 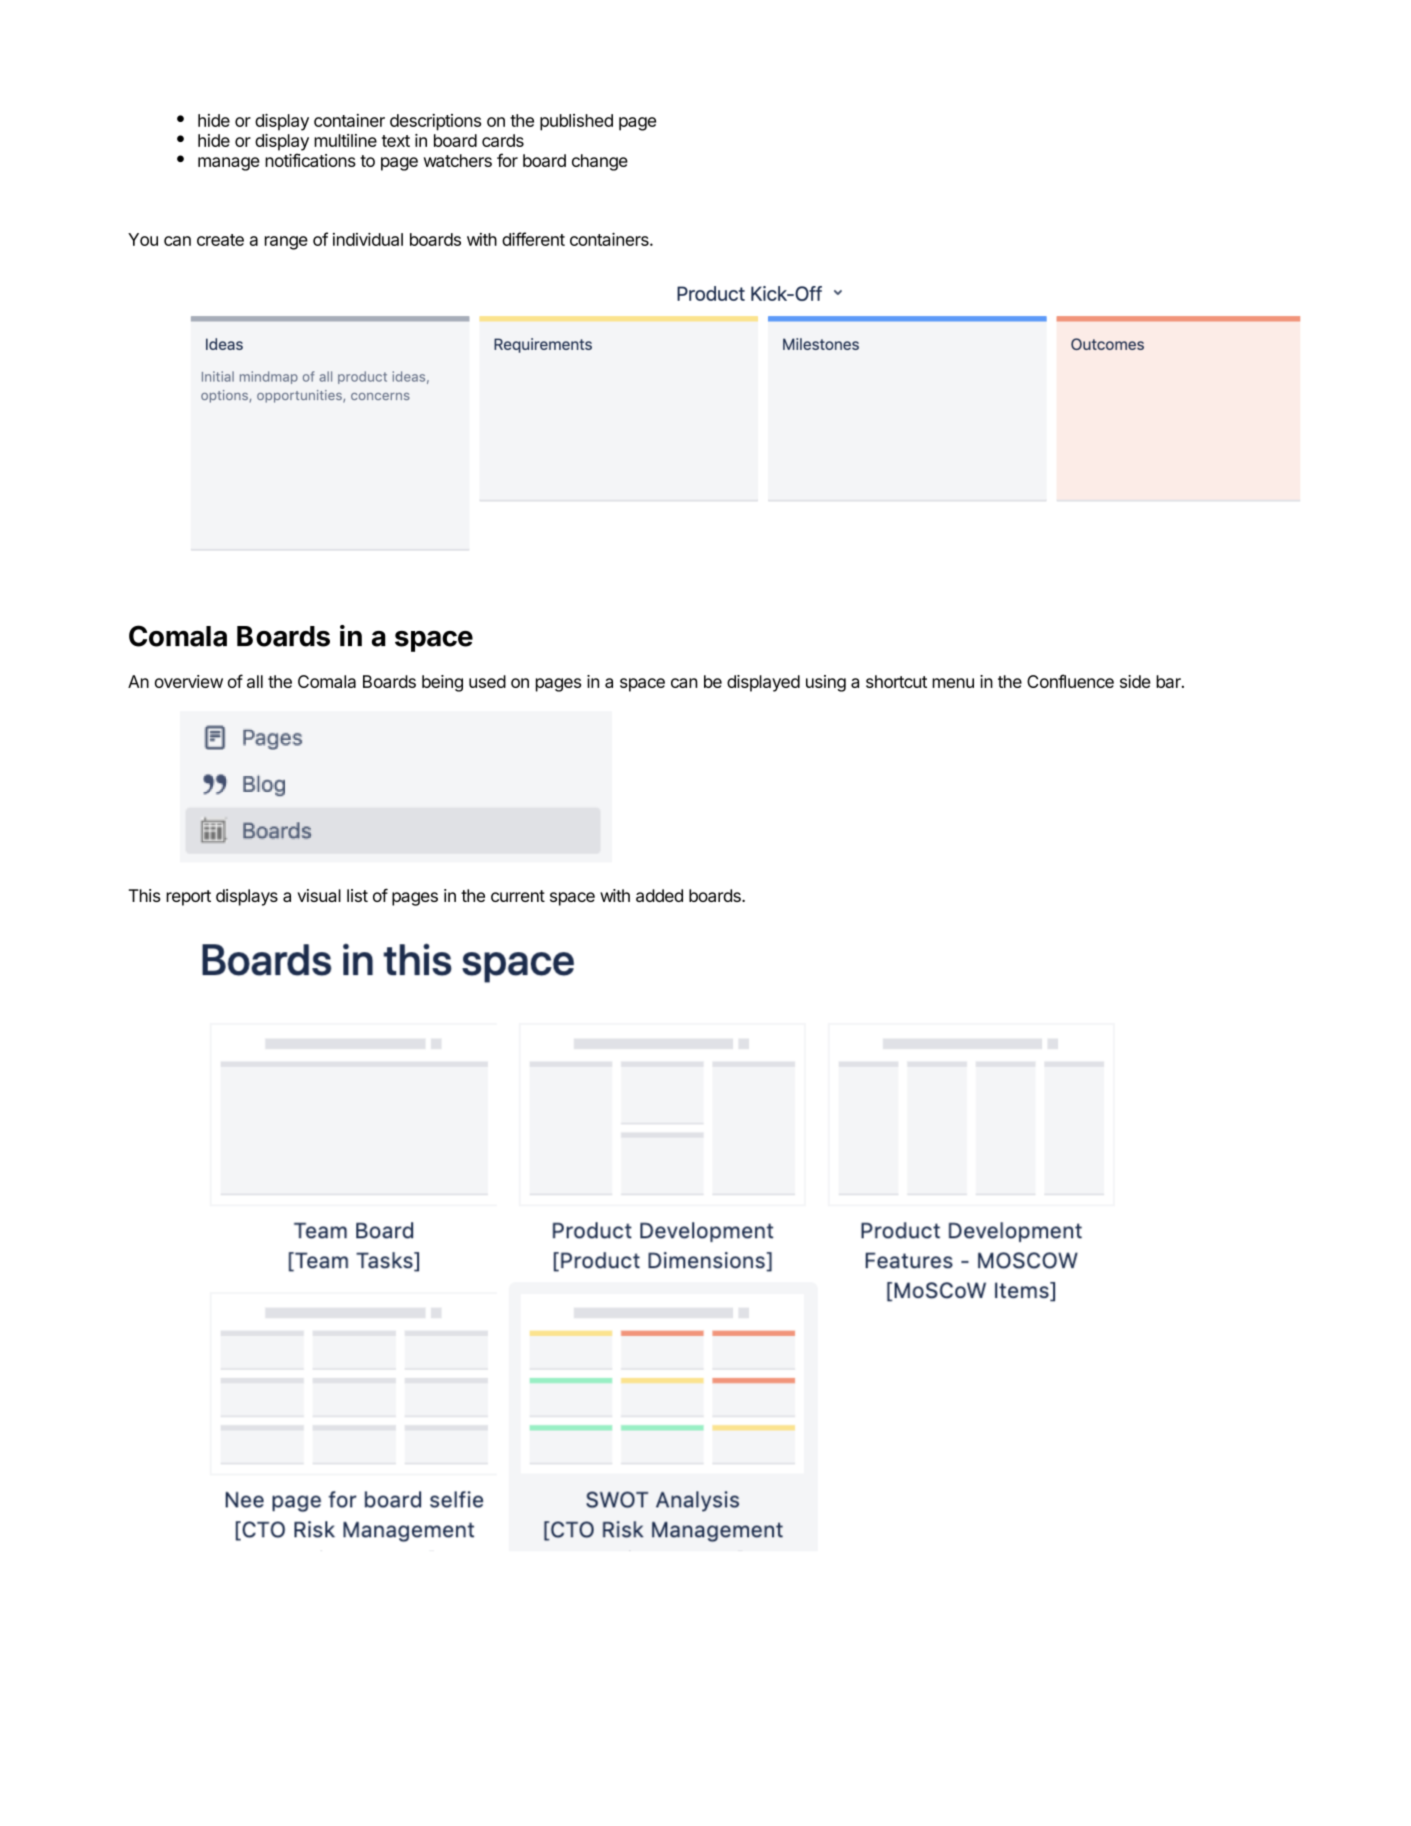 I want to click on visual, so click(x=319, y=895).
